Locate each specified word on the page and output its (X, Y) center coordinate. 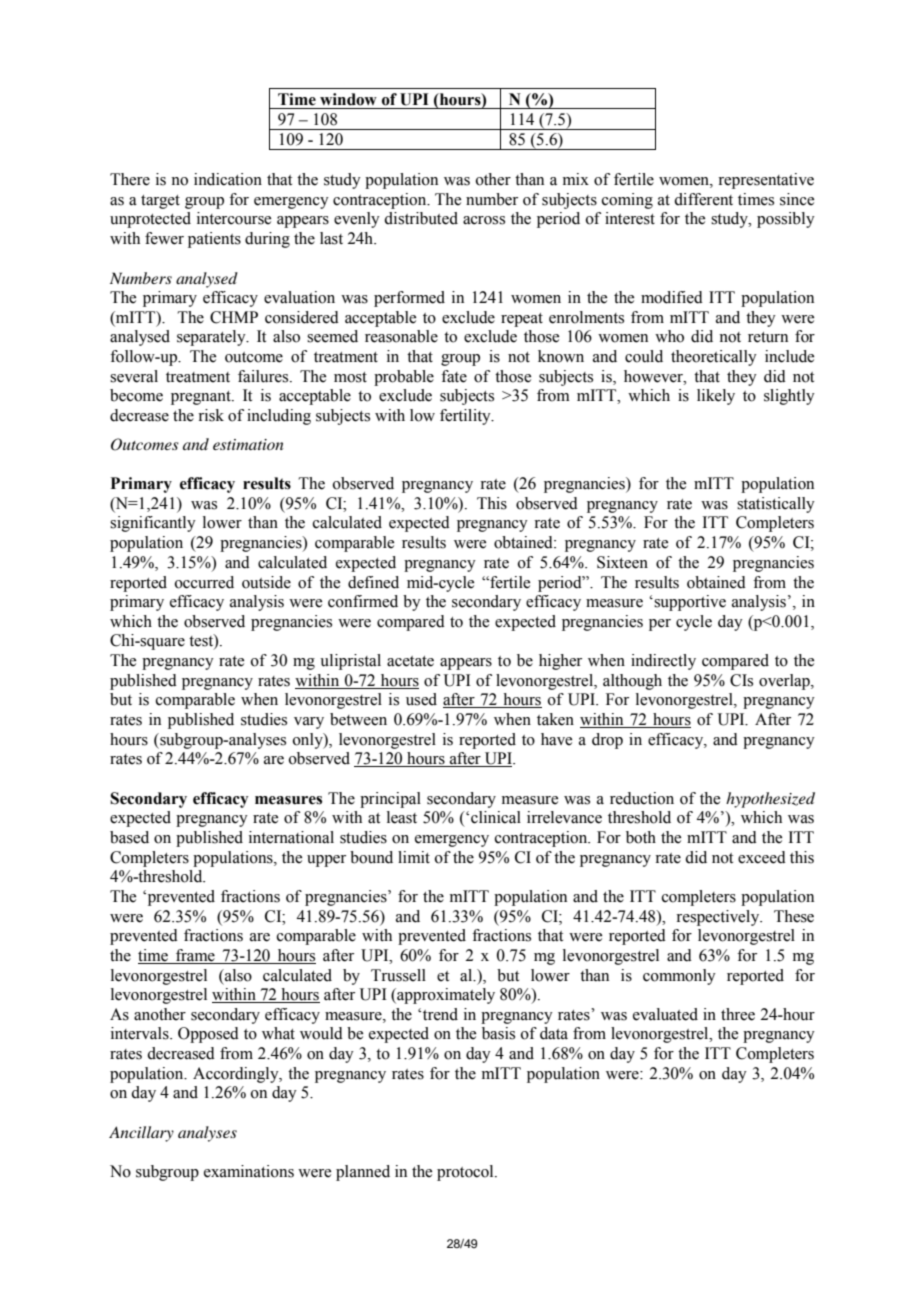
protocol (466, 1173)
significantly (153, 524)
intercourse (234, 218)
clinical (496, 817)
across (484, 220)
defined (373, 582)
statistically (776, 505)
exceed (762, 857)
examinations (249, 1171)
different (703, 199)
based (129, 837)
